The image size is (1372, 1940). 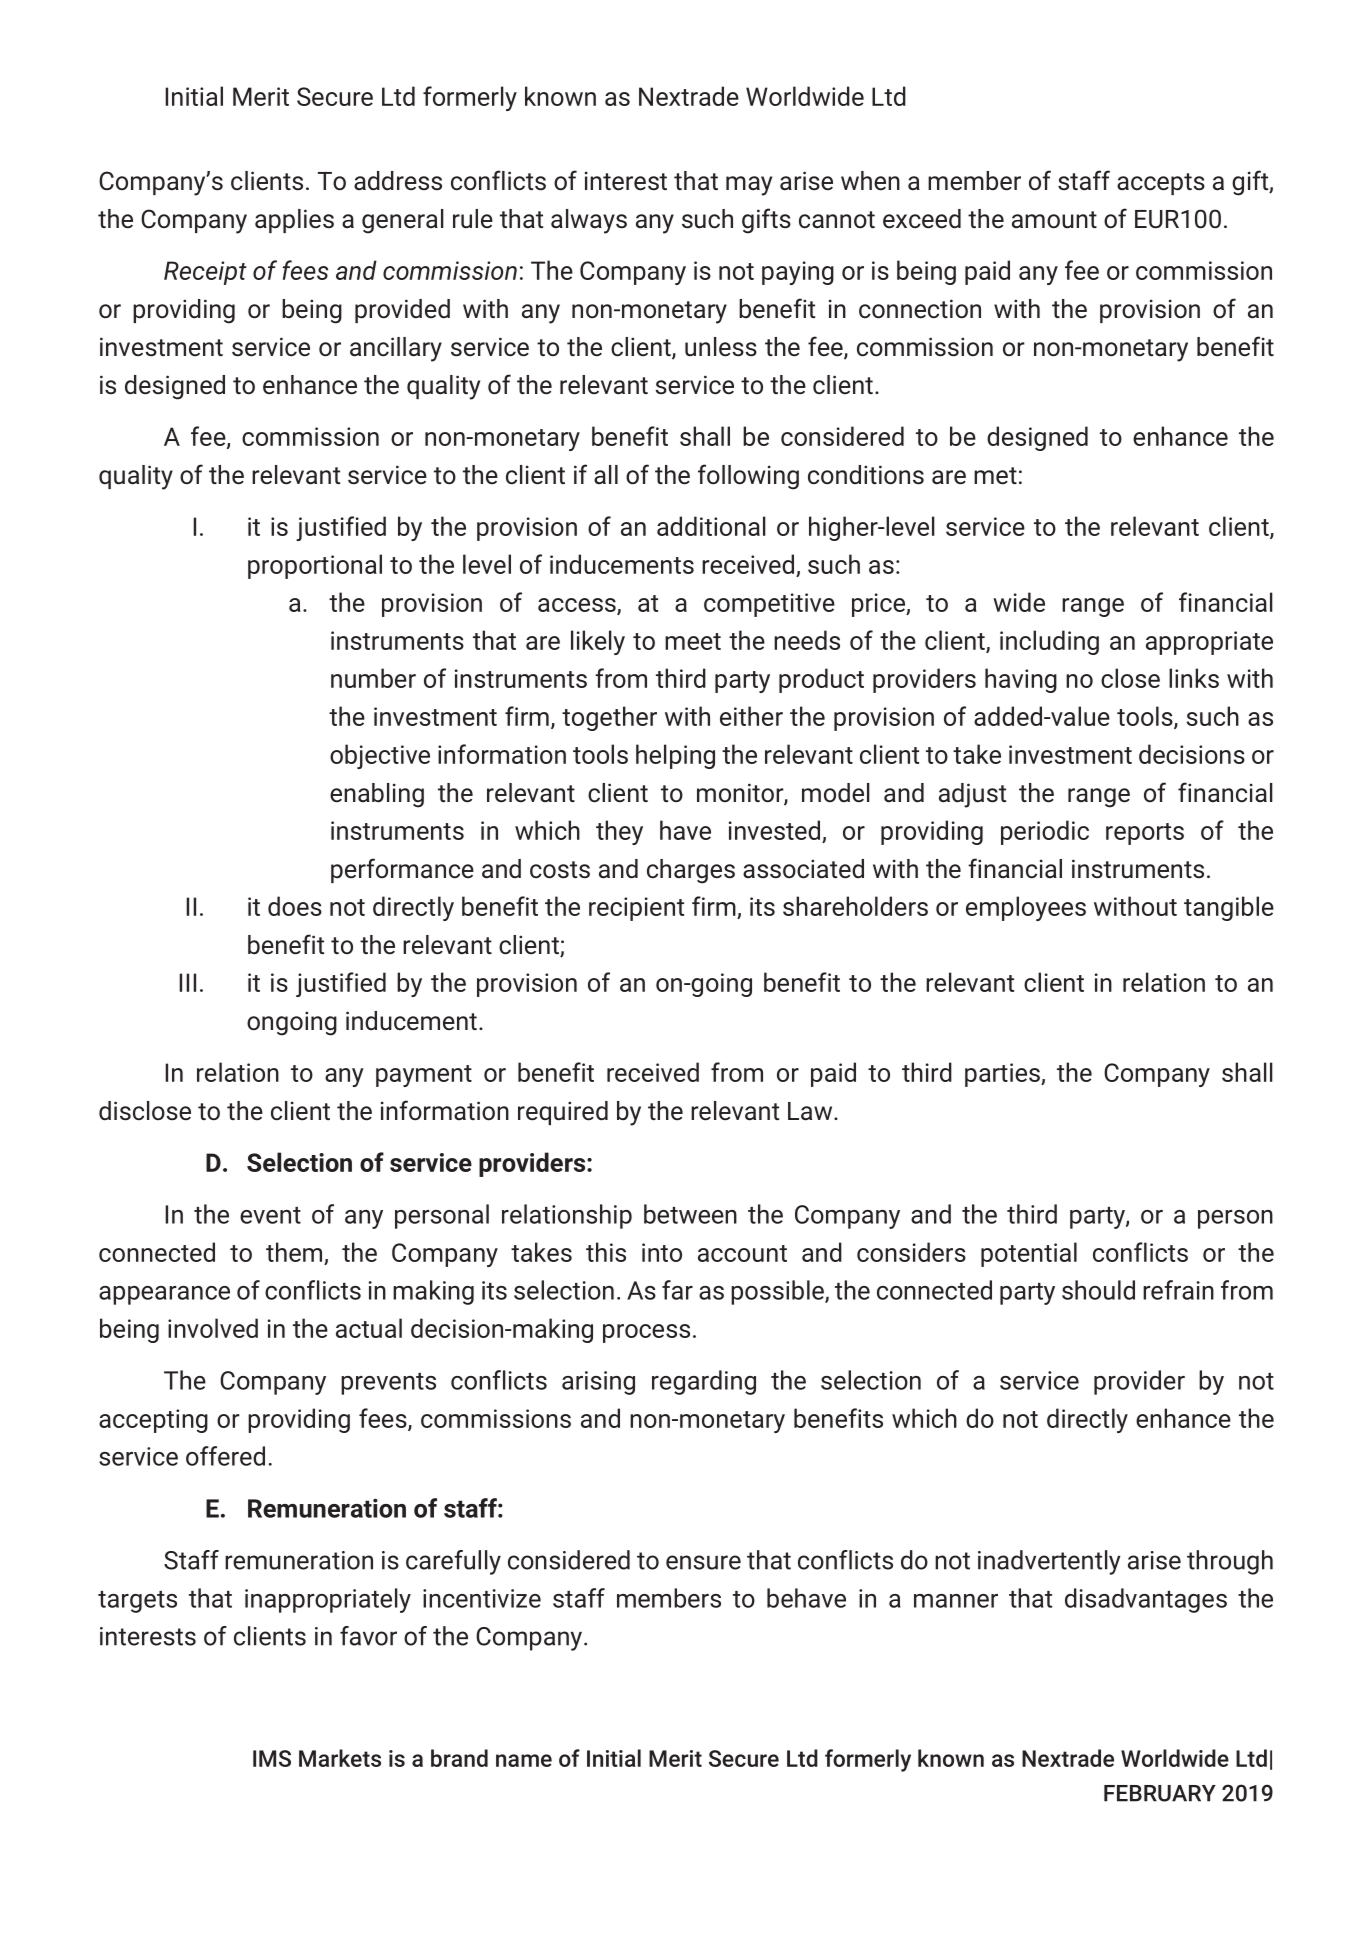 I want to click on may, so click(x=749, y=186).
